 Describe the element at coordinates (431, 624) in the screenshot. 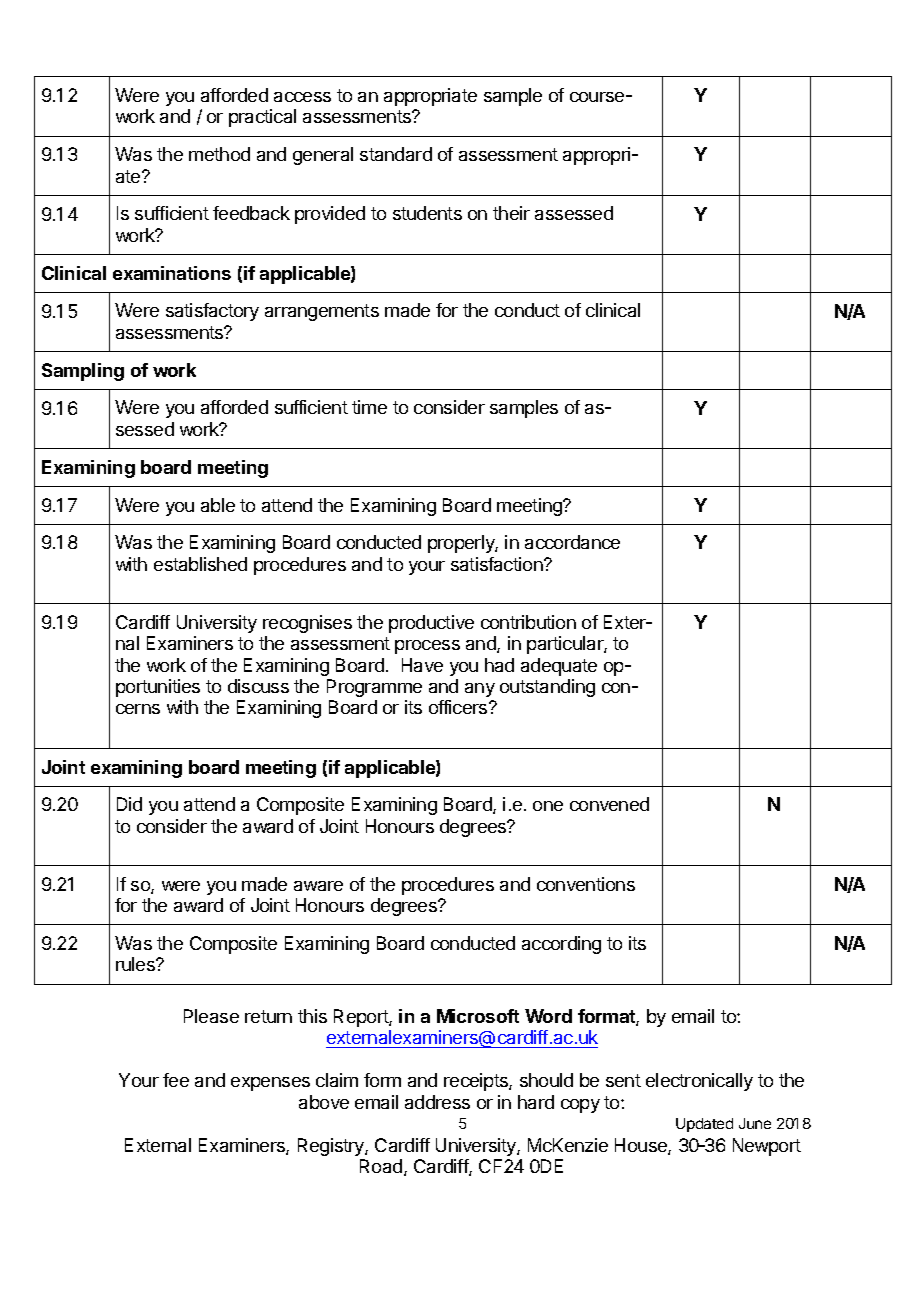

I see `productive` at that location.
